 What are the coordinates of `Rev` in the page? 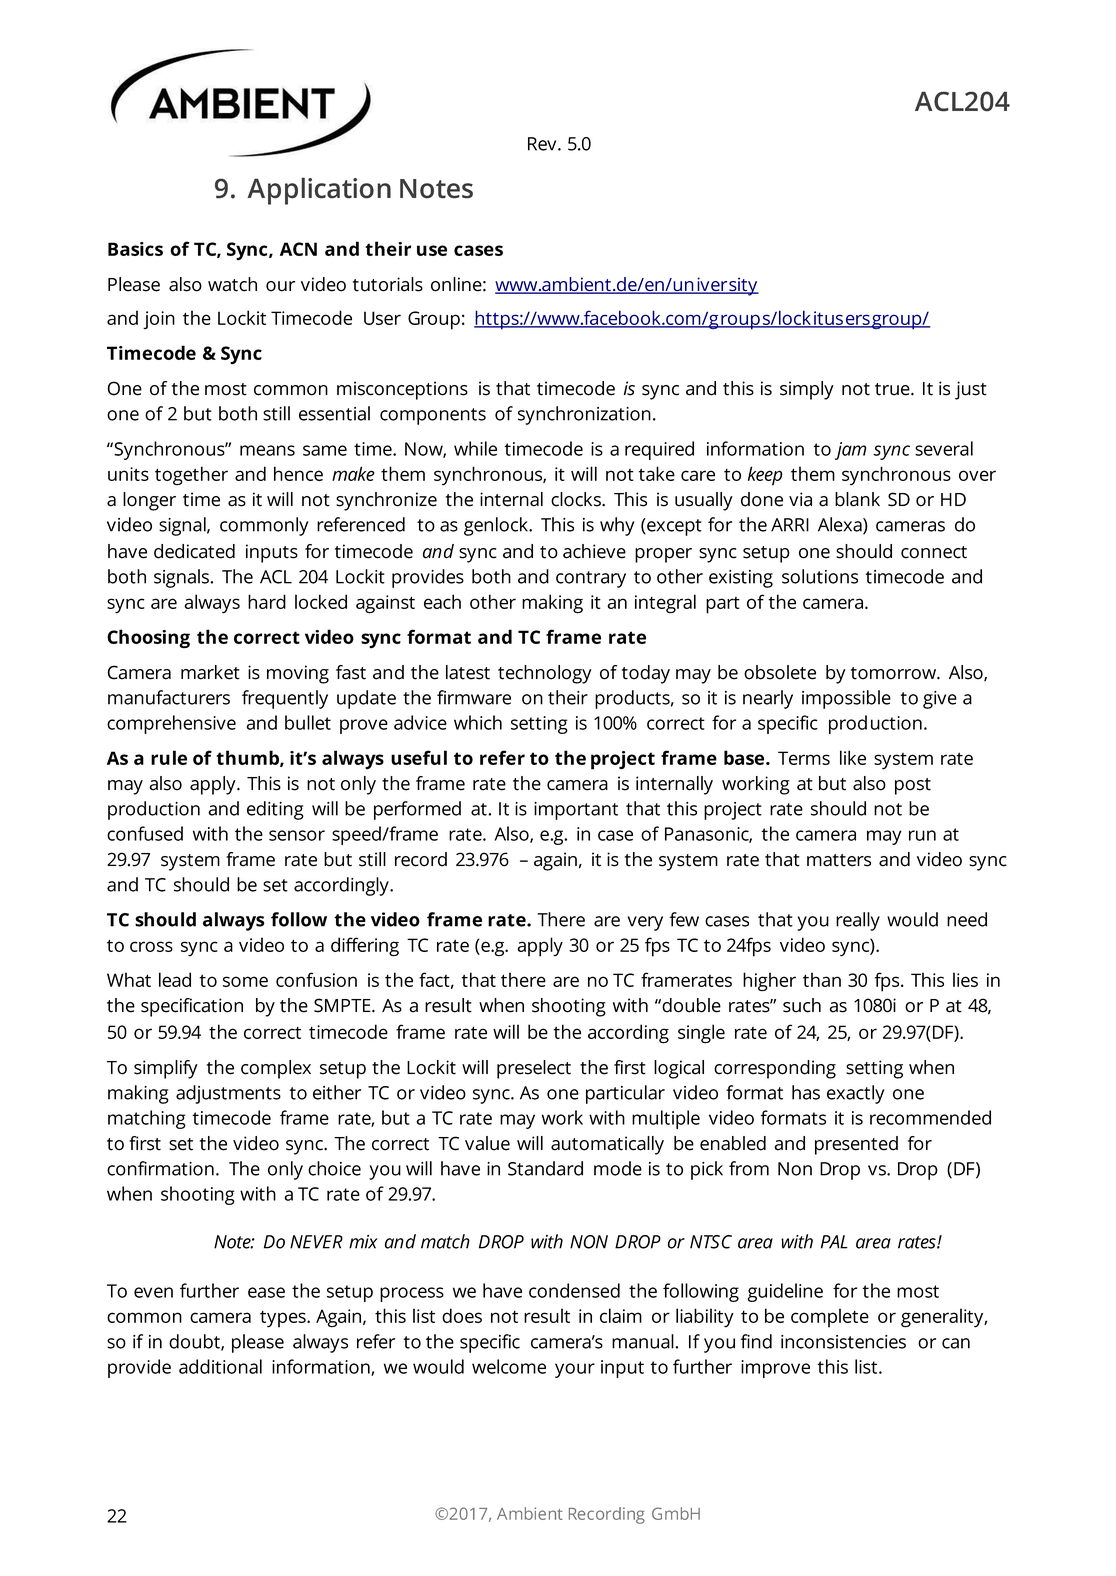 It's located at (543, 144).
